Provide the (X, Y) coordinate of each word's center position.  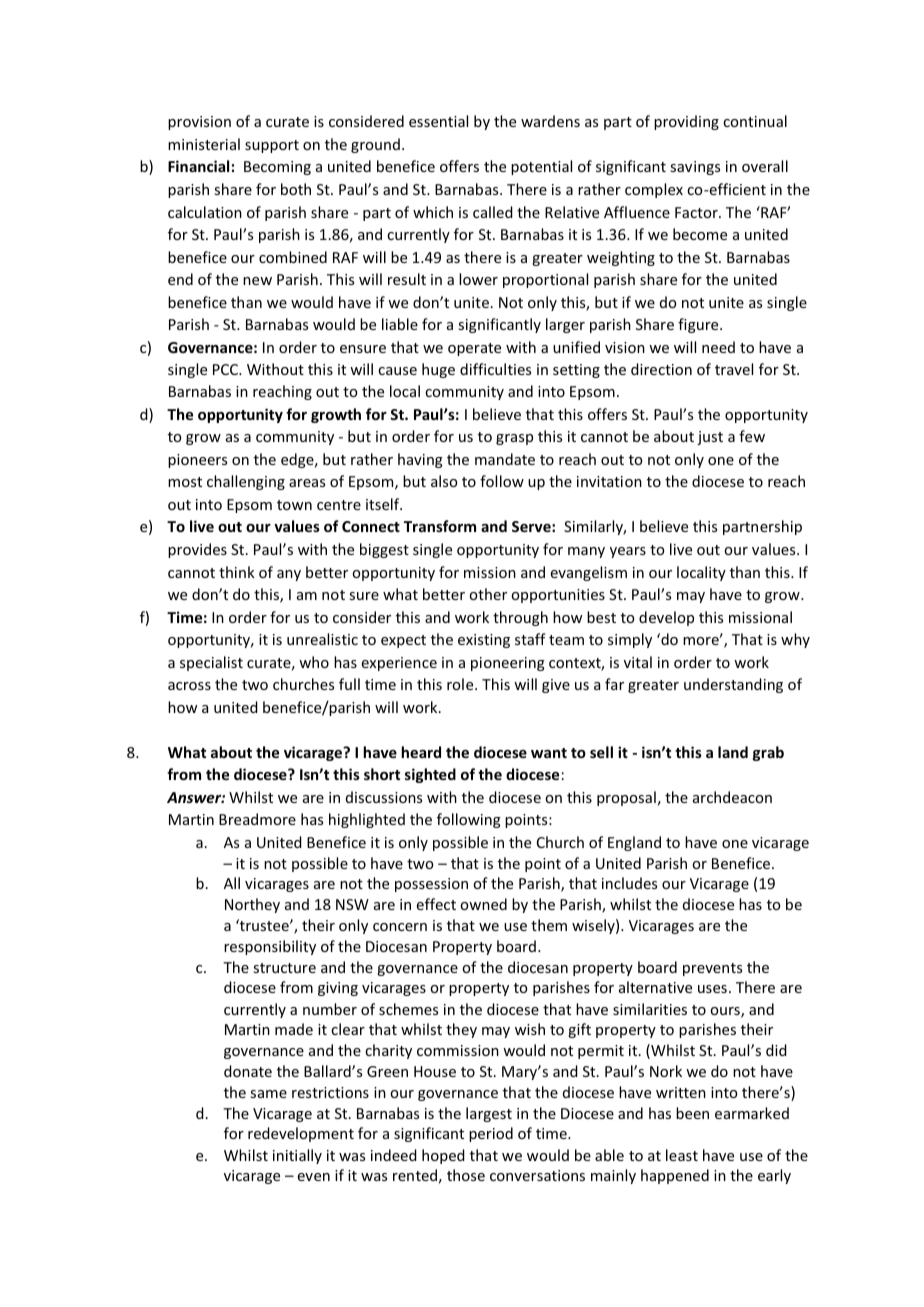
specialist (211, 663)
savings (695, 168)
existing (484, 641)
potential (541, 167)
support (272, 146)
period (491, 1134)
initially (297, 1156)
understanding (733, 685)
